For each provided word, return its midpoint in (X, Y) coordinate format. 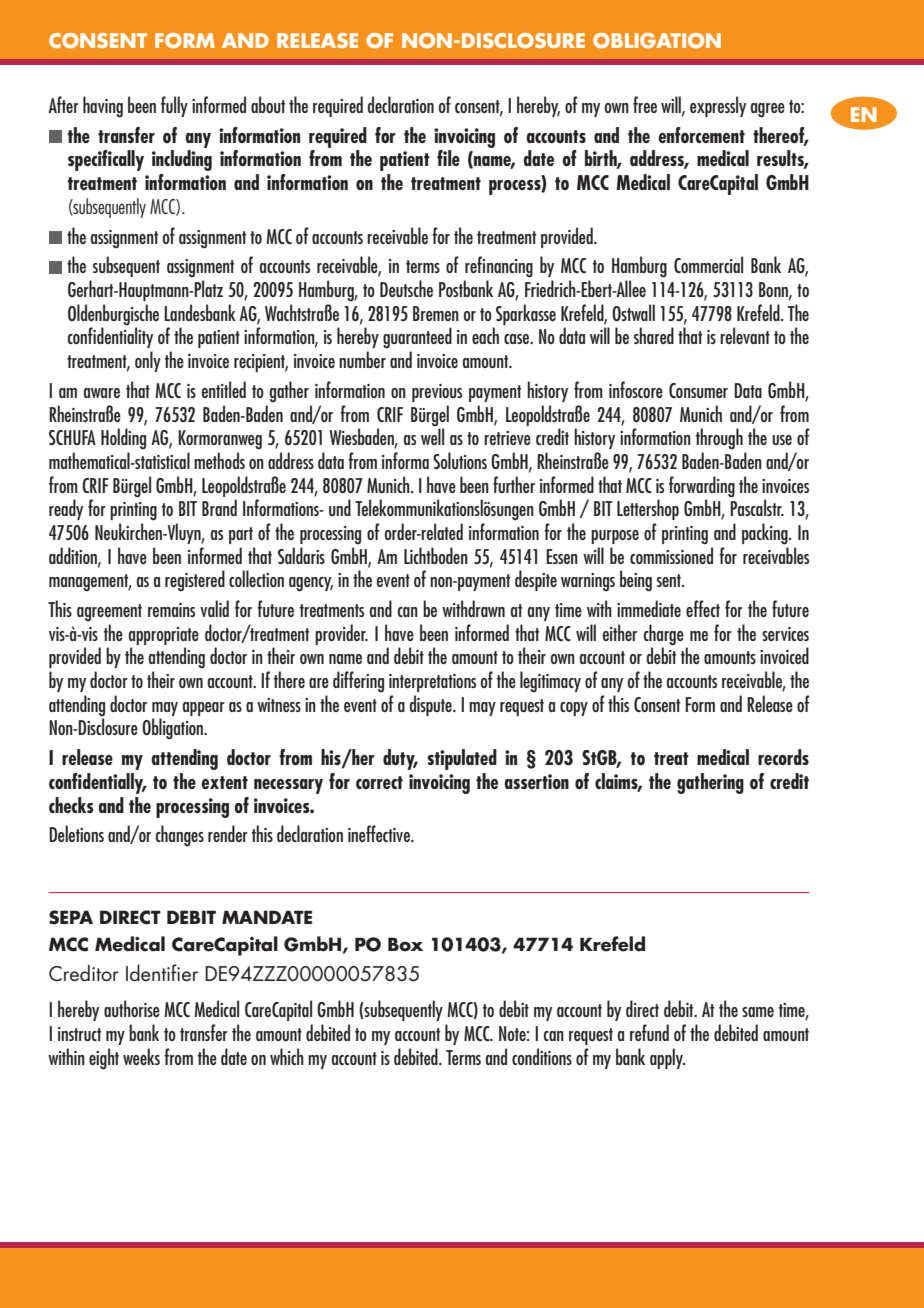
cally (128, 160)
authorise (132, 1008)
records (783, 757)
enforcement (701, 135)
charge (664, 635)
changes (180, 836)
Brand (219, 507)
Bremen (436, 313)
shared (654, 335)
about (268, 104)
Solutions (460, 460)
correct (379, 782)
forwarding (702, 487)
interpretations (432, 683)
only (148, 361)
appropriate (164, 636)
